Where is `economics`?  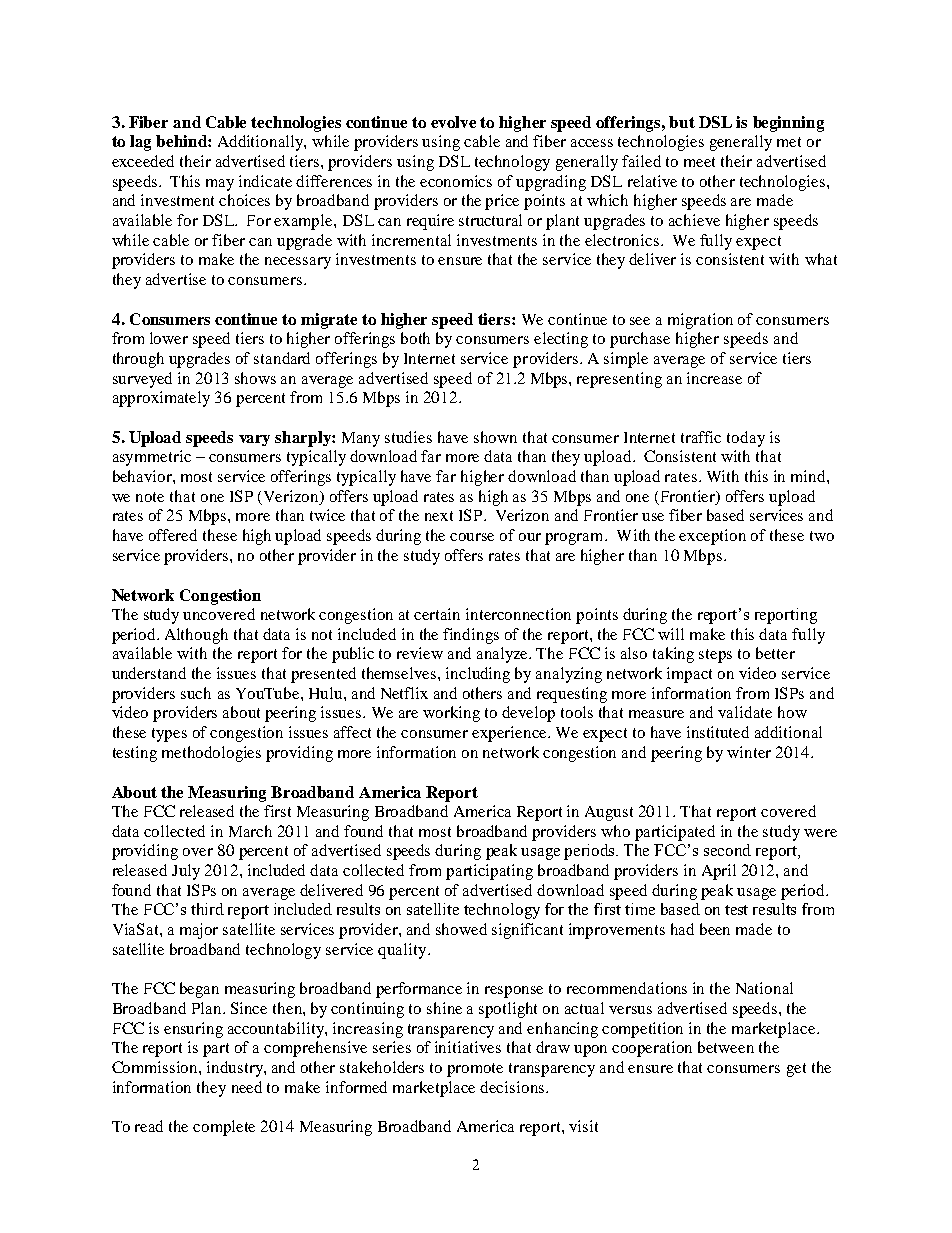
economics is located at coordinates (456, 181).
